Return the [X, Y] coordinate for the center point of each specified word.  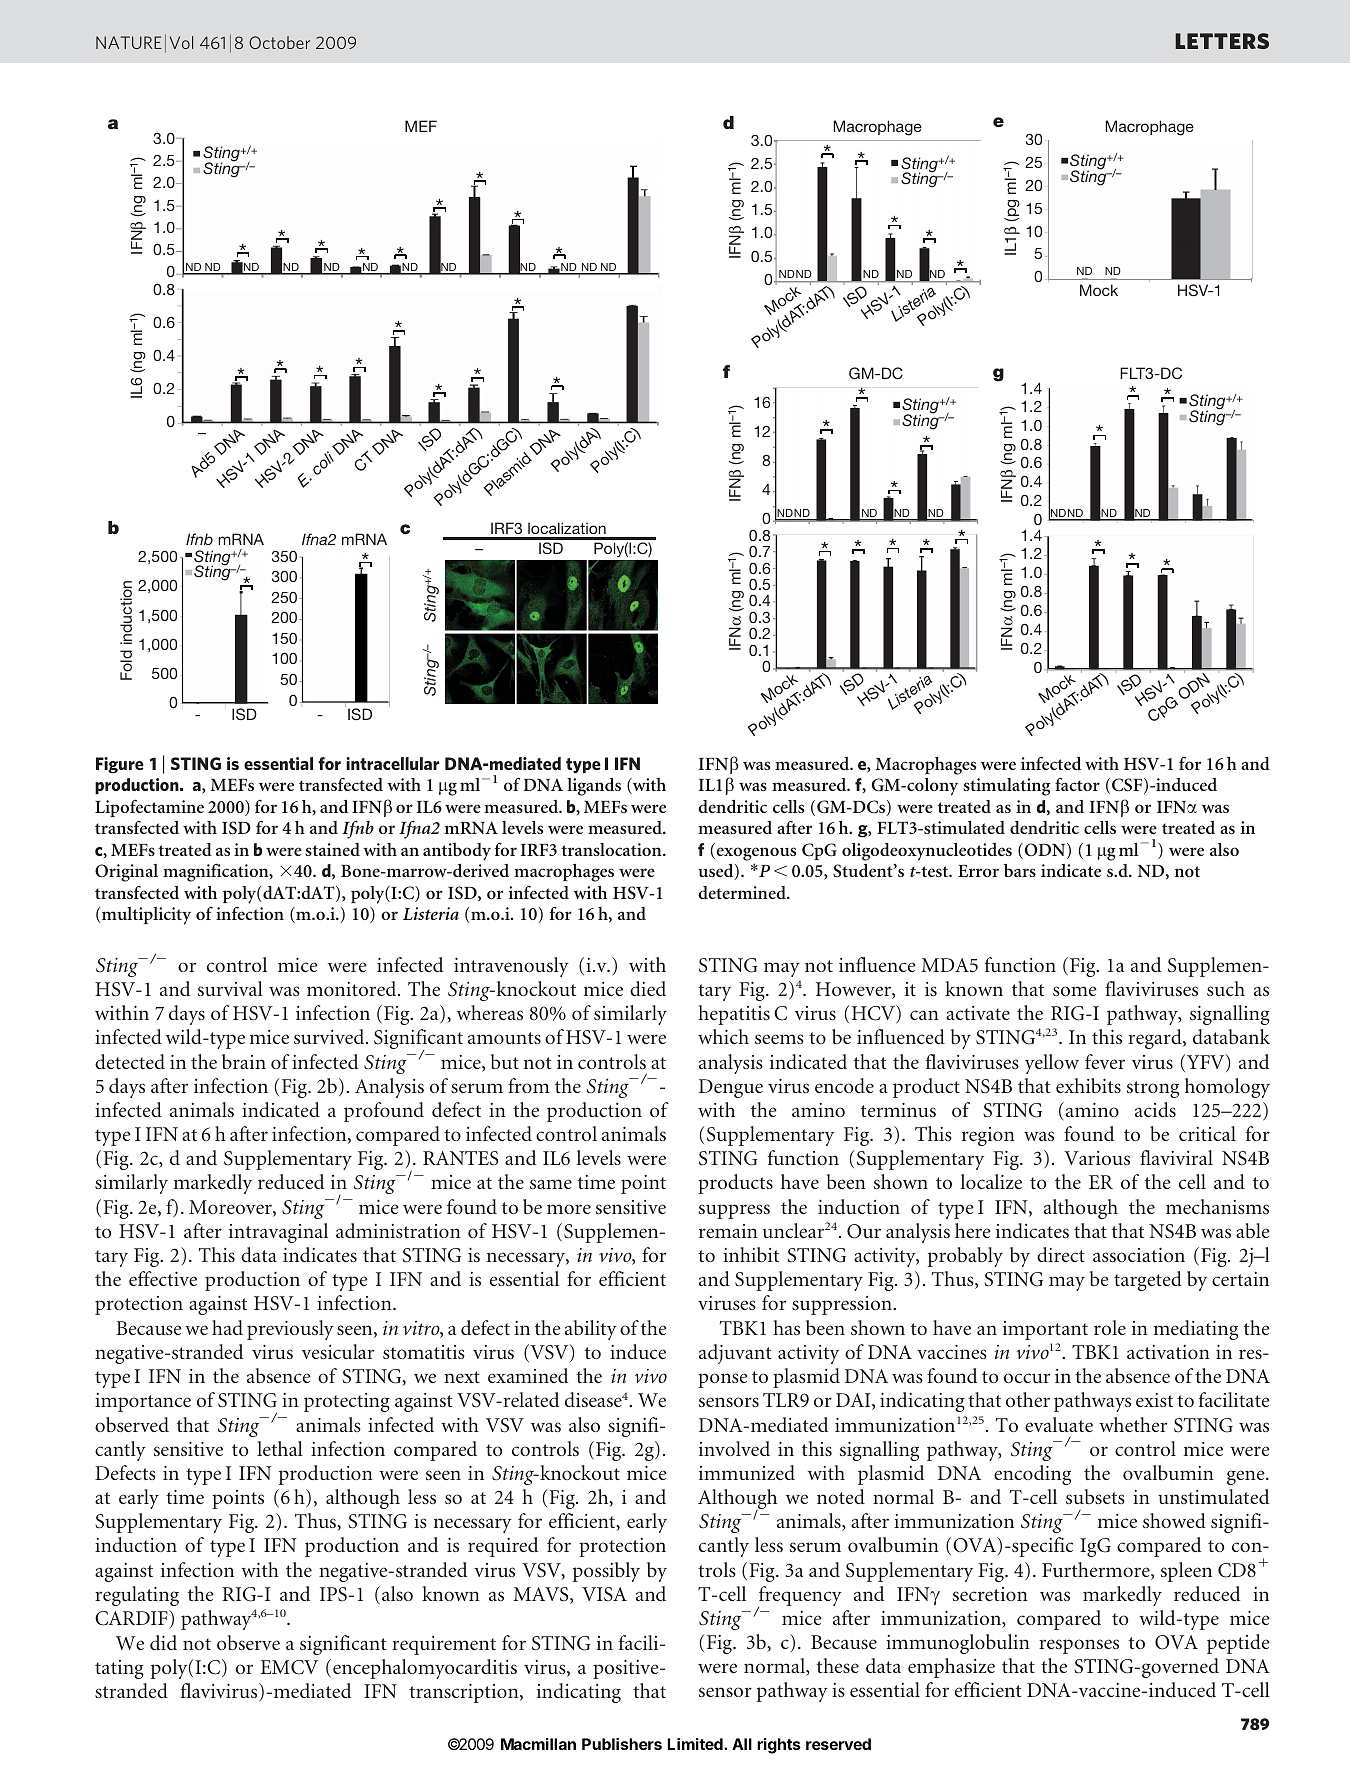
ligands [594, 787]
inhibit [751, 1254]
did [163, 1642]
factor [1077, 784]
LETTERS [1222, 41]
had [227, 1327]
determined [743, 892]
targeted [1148, 1281]
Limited [696, 1744]
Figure [120, 765]
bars [1020, 870]
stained [332, 849]
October [279, 42]
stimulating [1006, 787]
